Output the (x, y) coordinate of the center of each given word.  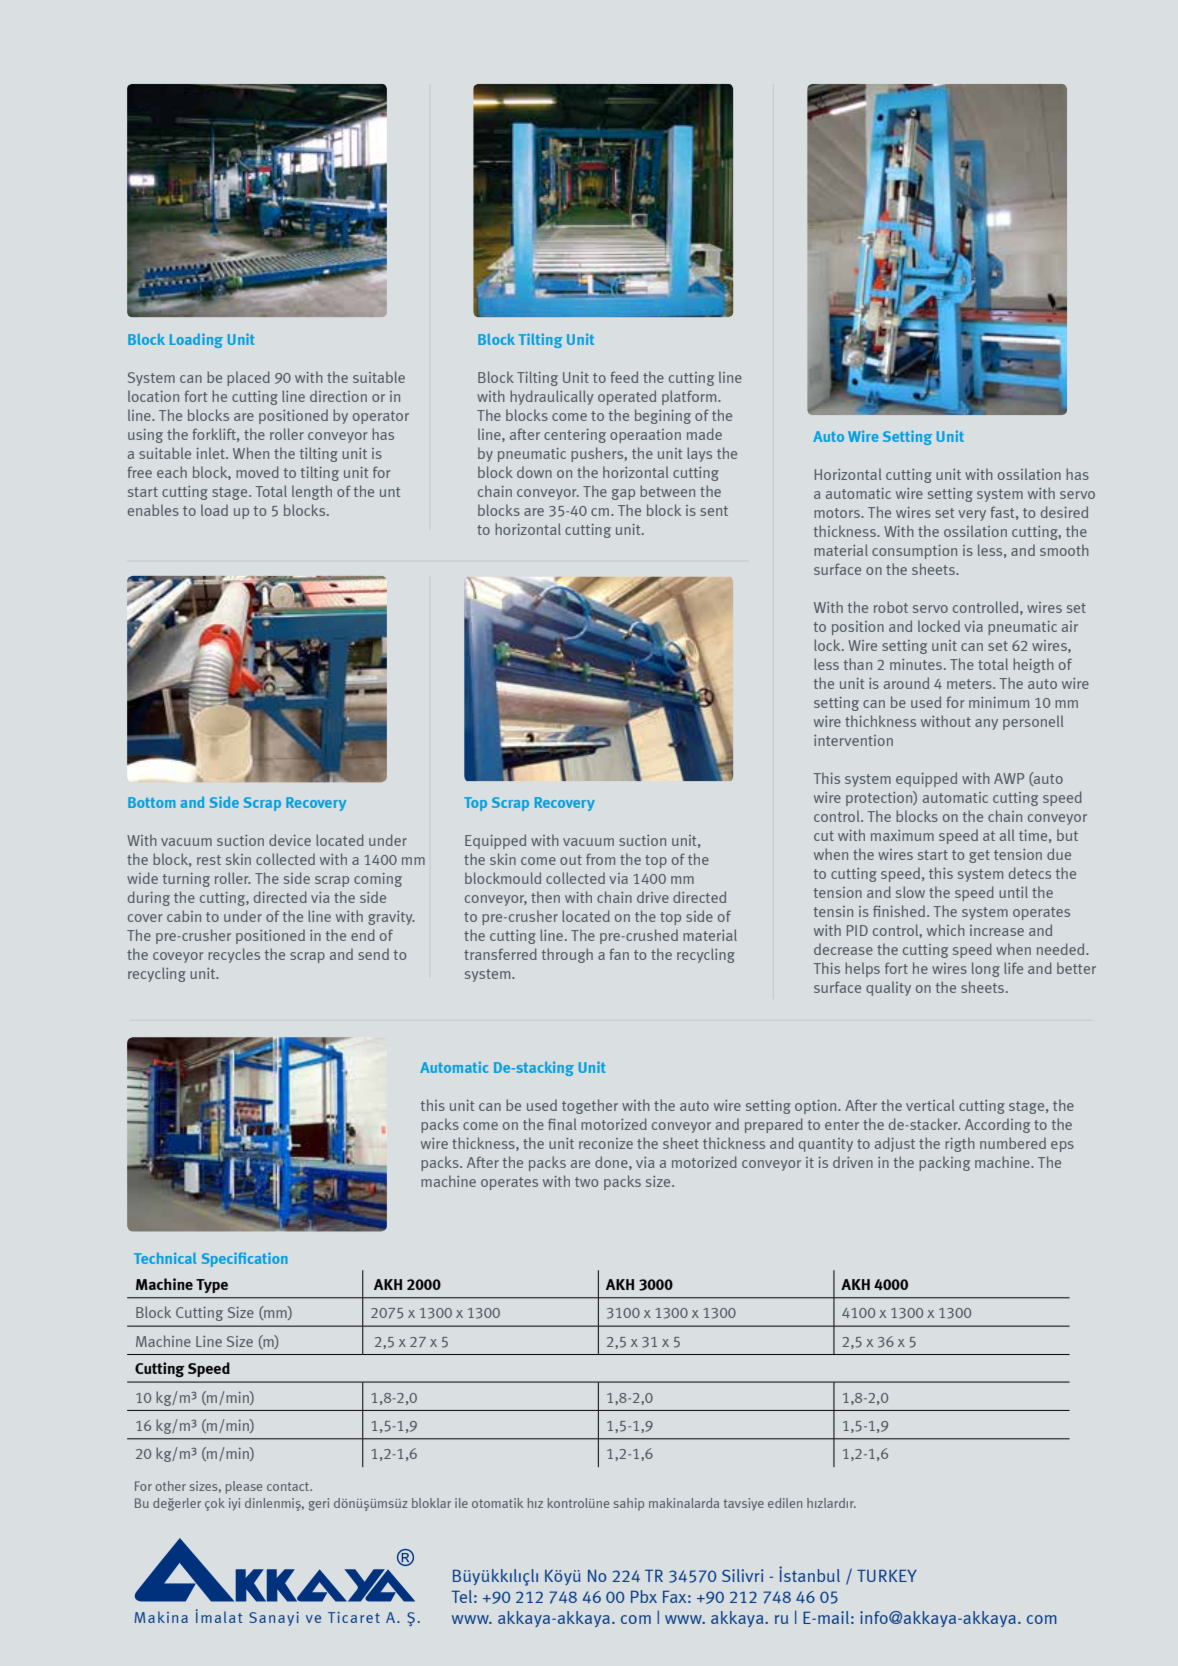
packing (944, 1163)
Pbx (644, 1596)
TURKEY (887, 1576)
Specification (245, 1259)
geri (319, 1504)
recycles (234, 955)
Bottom (151, 802)
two (586, 1182)
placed (248, 378)
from (600, 859)
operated (627, 397)
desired (1064, 512)
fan (619, 954)
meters (970, 684)
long (986, 969)
